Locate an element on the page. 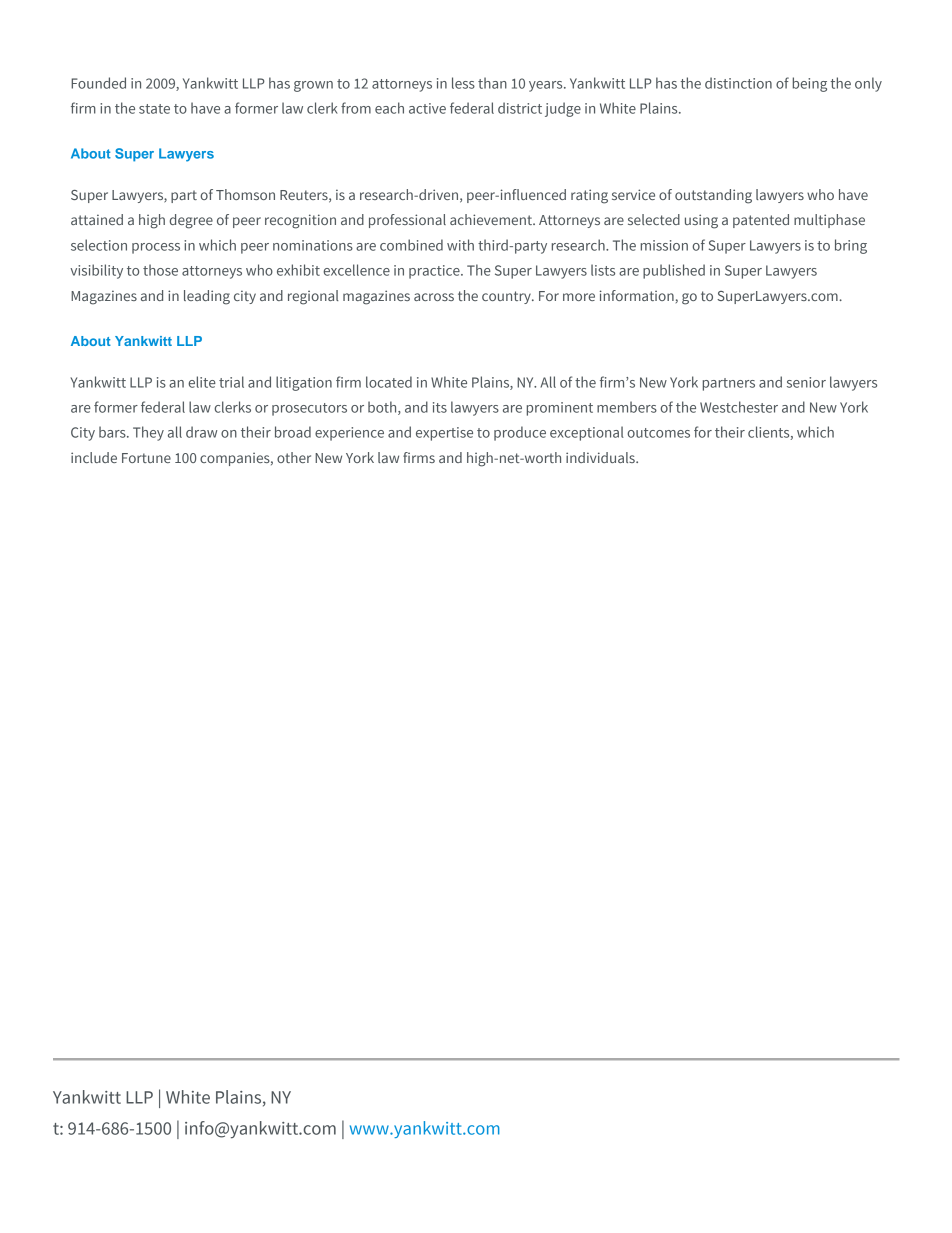  practice is located at coordinates (435, 272).
